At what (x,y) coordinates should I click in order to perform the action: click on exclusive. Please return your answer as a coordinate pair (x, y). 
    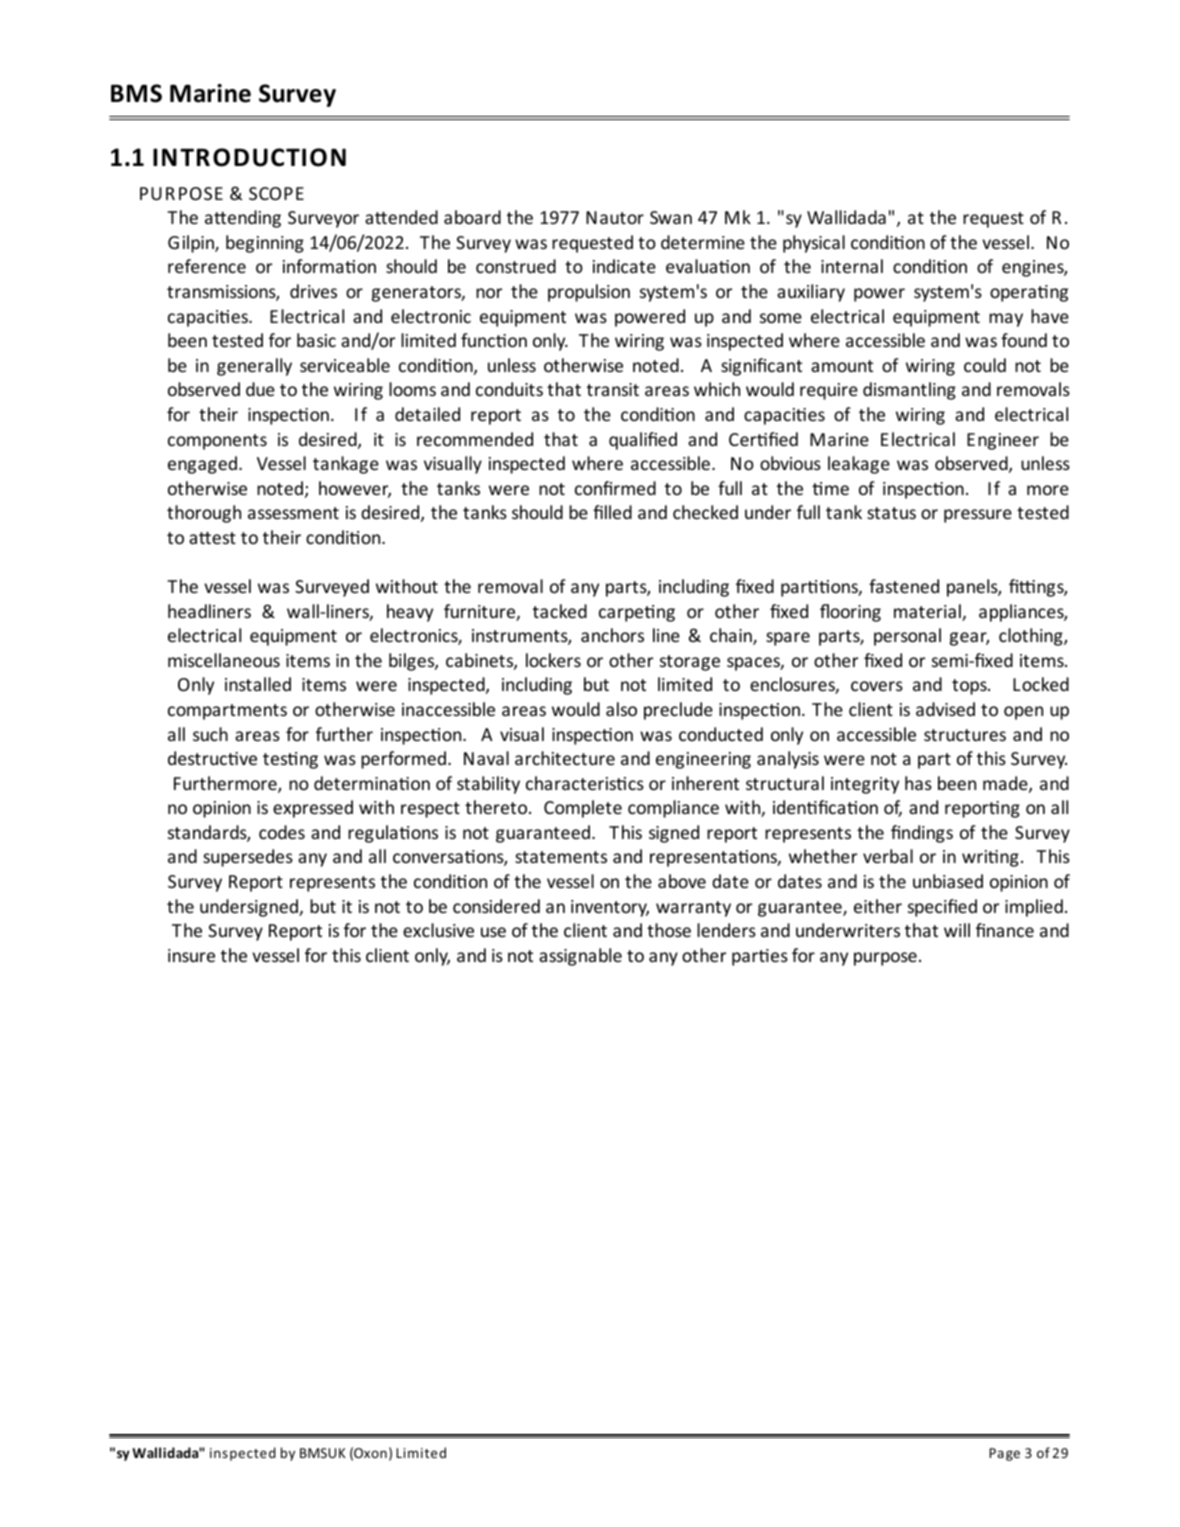
    Looking at the image, I should click on (438, 930).
